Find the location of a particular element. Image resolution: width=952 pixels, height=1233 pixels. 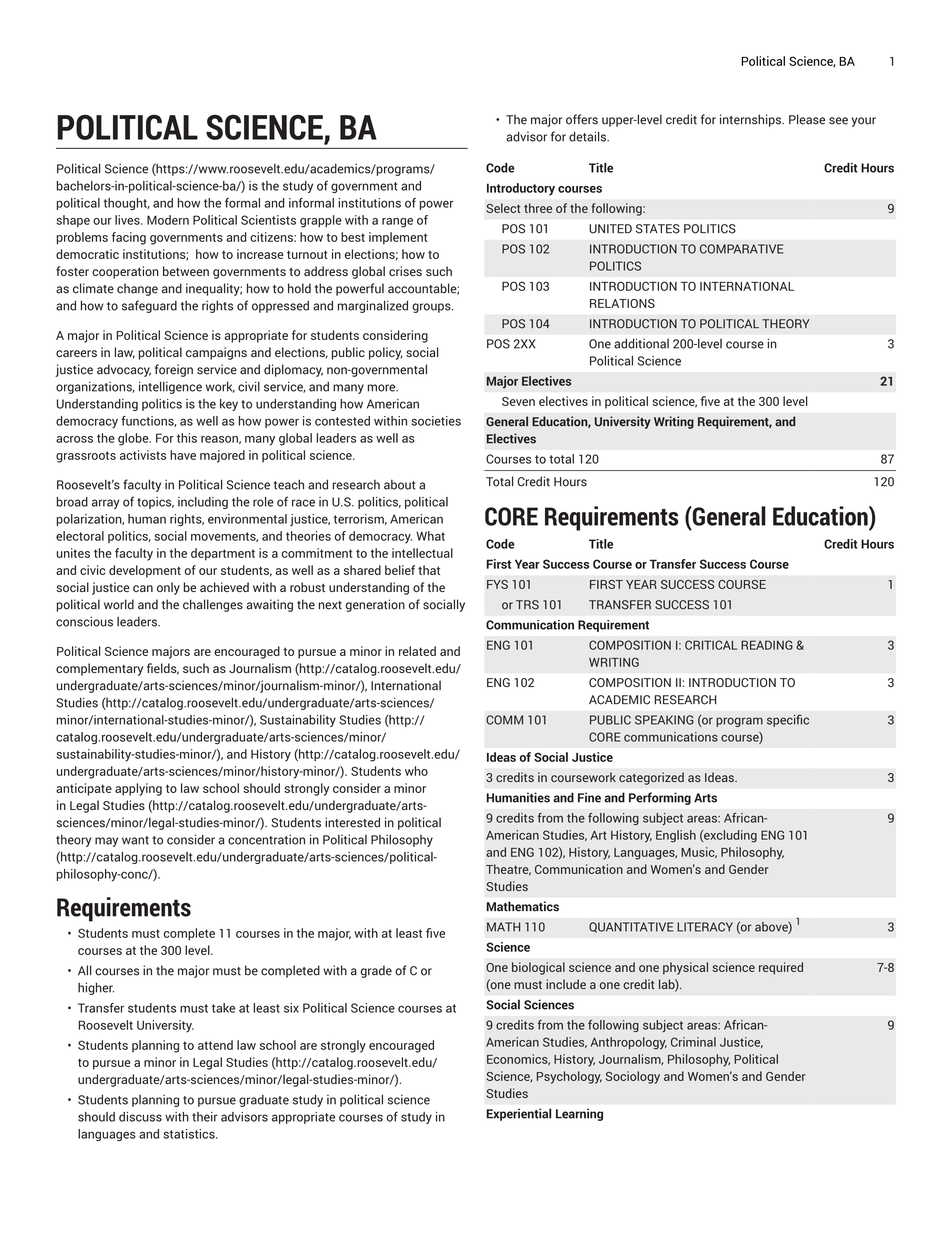

READING is located at coordinates (767, 645).
